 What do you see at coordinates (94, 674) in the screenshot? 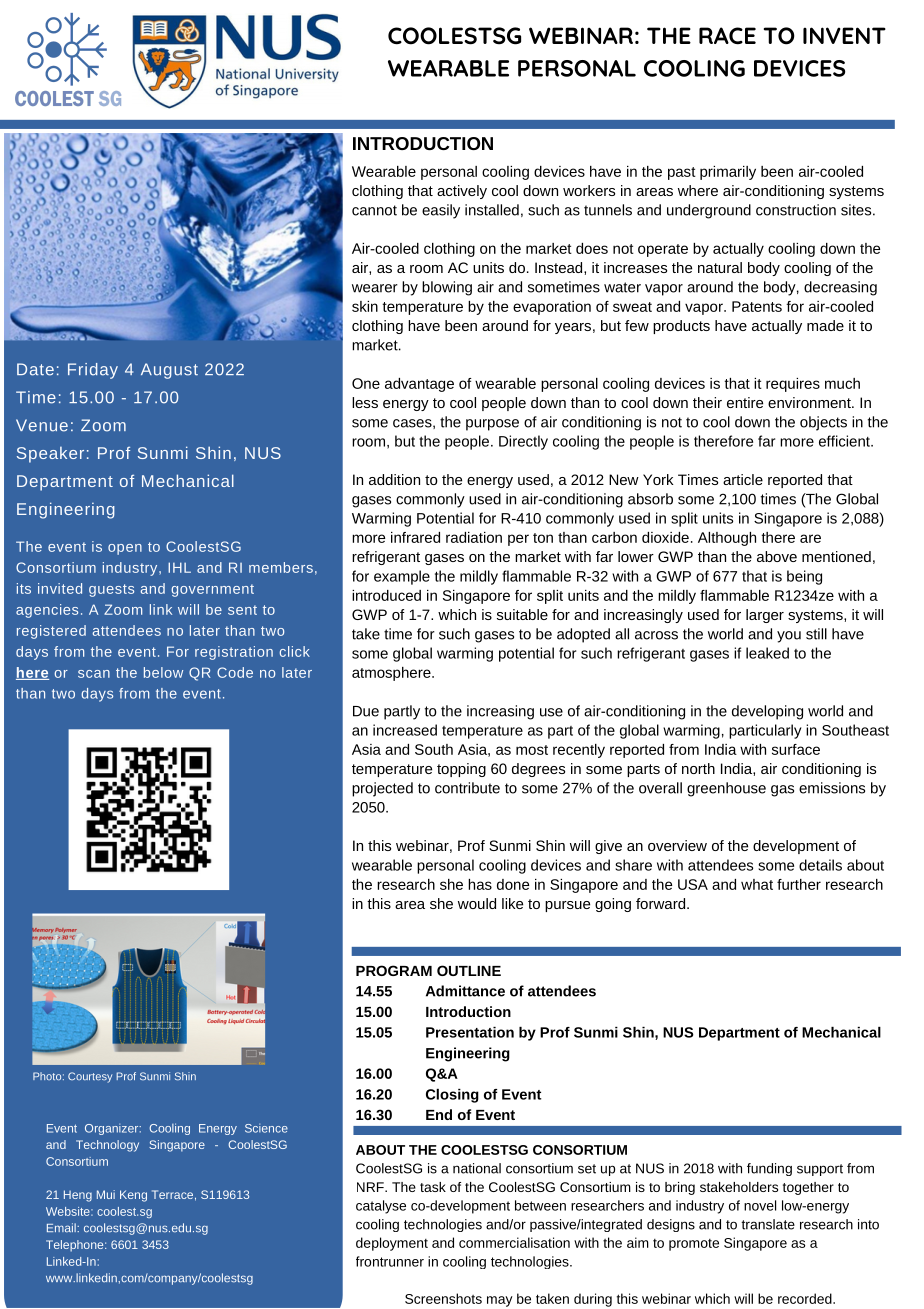
I see `scan` at bounding box center [94, 674].
